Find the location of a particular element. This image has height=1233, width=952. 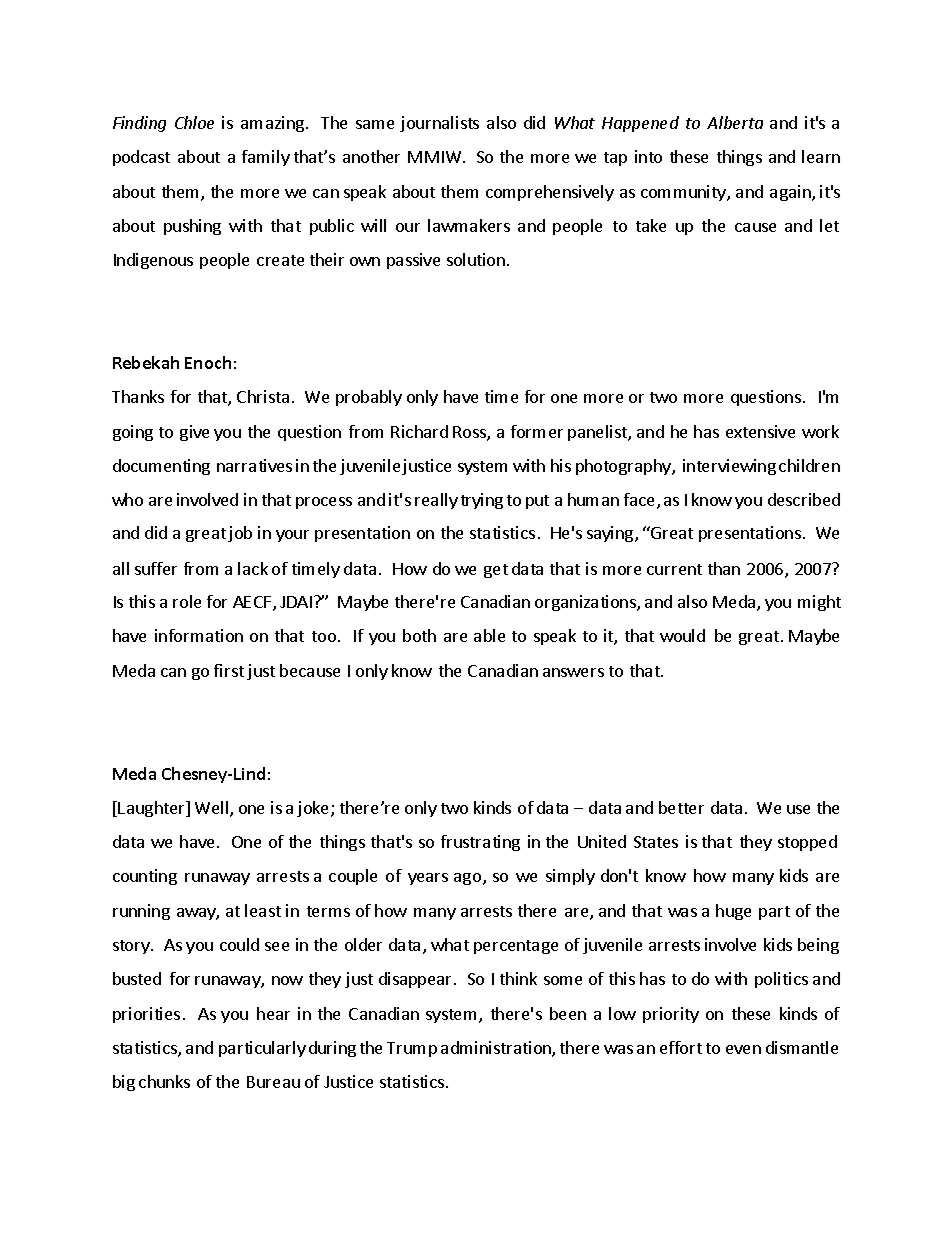

Chloe is located at coordinates (194, 122).
